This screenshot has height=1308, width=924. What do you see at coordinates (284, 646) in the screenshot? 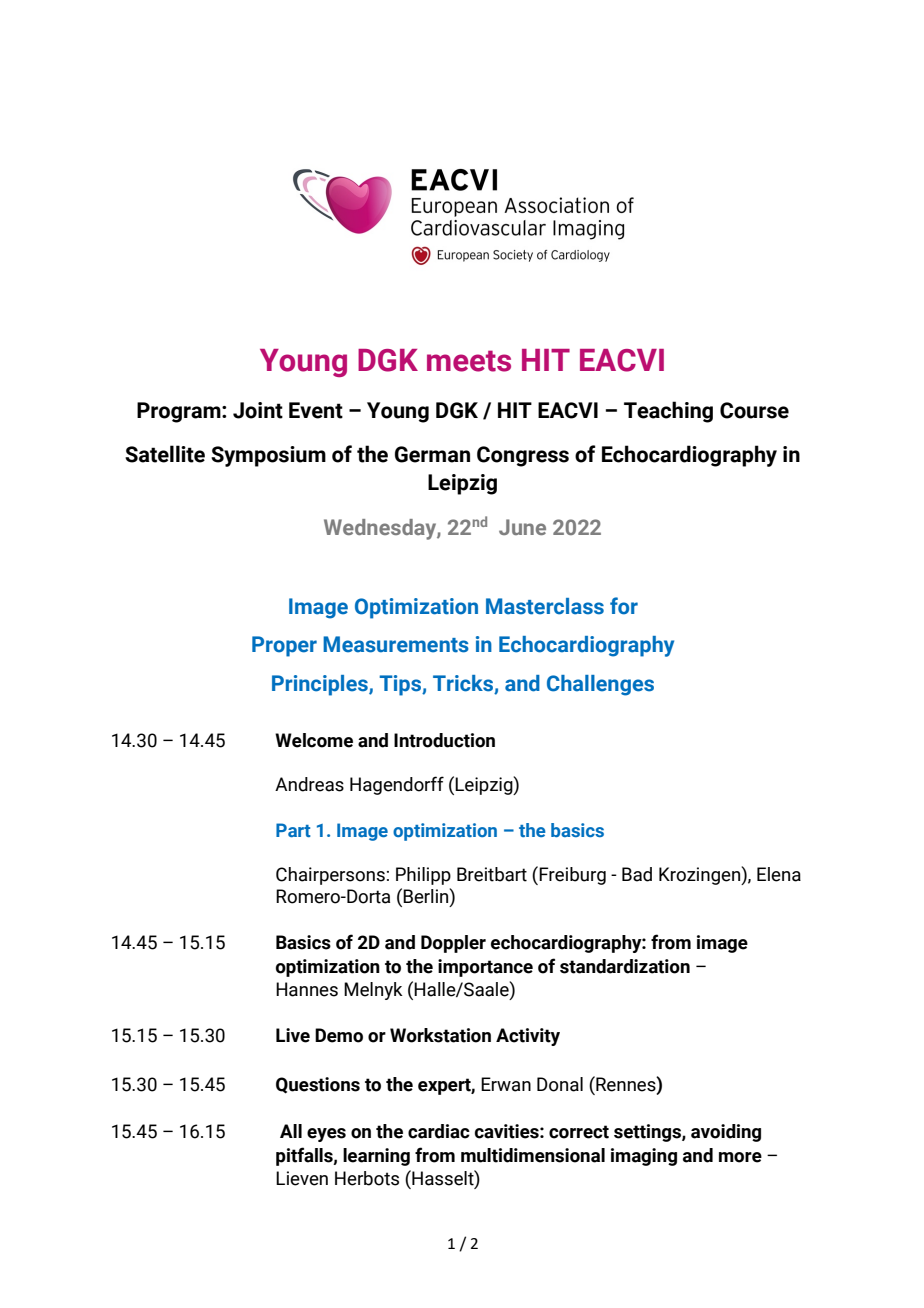
I see `Proper` at bounding box center [284, 646].
